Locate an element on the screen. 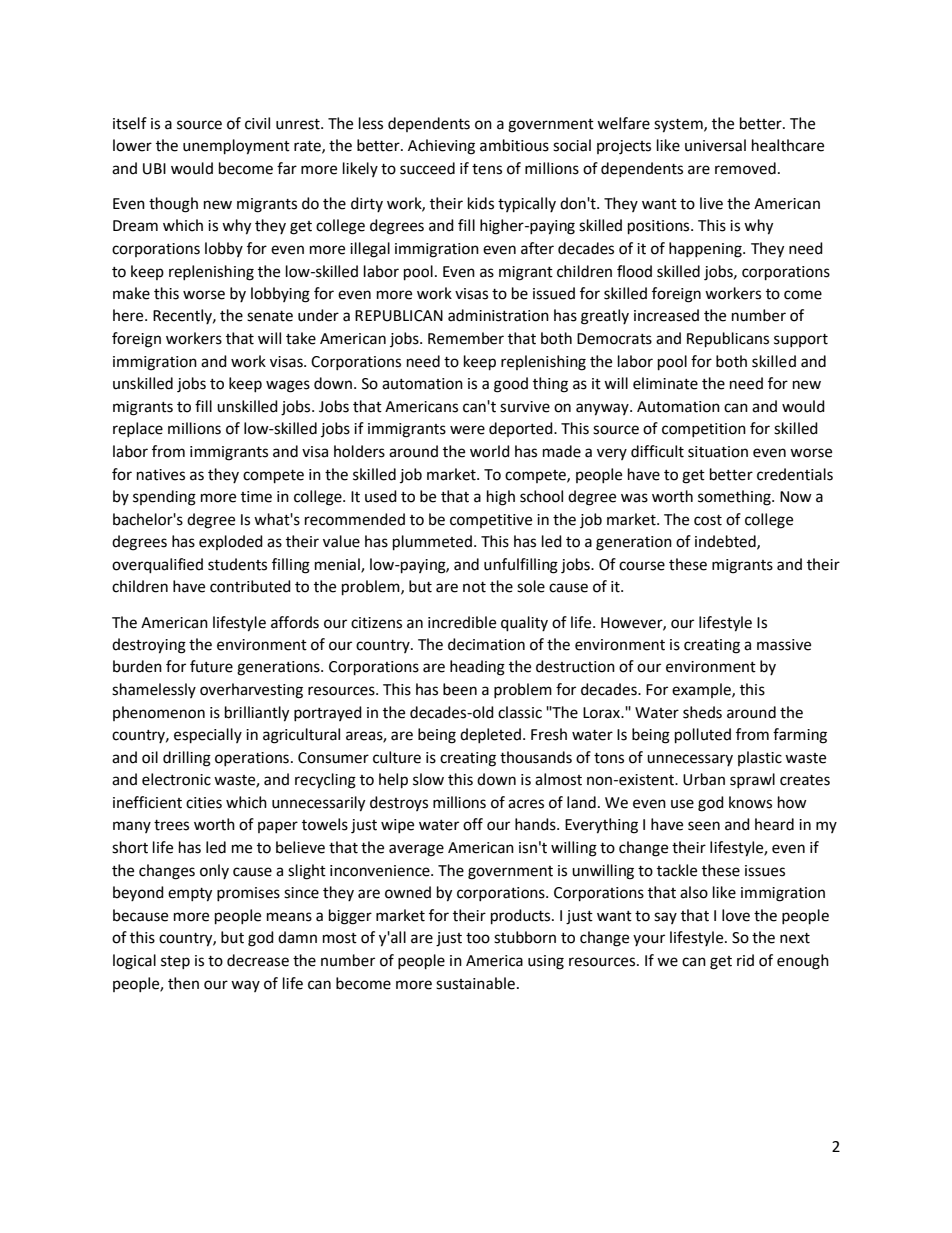 This screenshot has width=952, height=1233. step is located at coordinates (175, 962).
